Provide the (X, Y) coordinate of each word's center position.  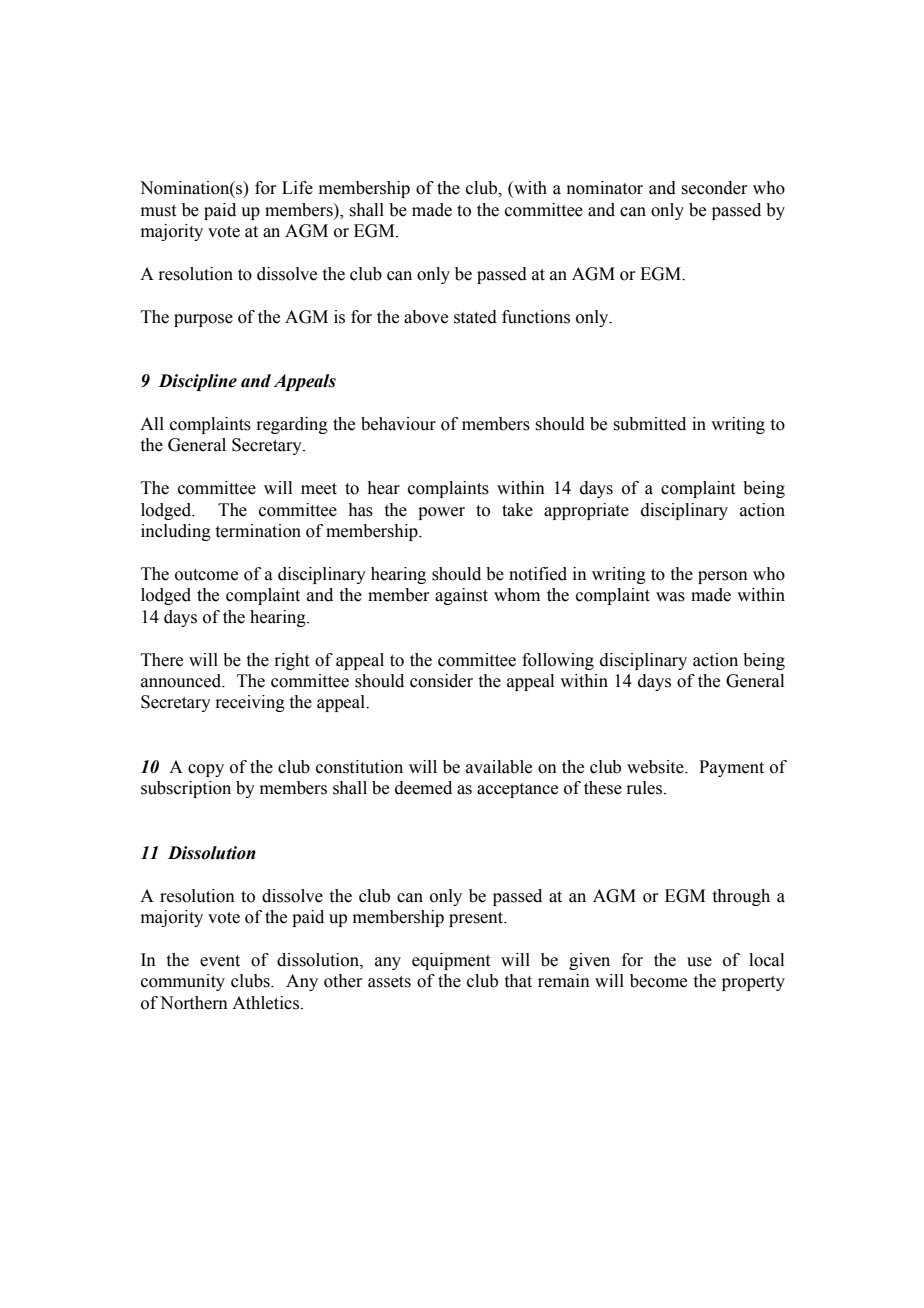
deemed (423, 788)
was (670, 597)
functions (536, 317)
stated (475, 317)
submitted (649, 424)
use (699, 962)
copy (206, 770)
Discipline (197, 382)
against (461, 596)
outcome (206, 575)
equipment (451, 961)
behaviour (398, 424)
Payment (731, 768)
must (158, 211)
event (220, 961)
